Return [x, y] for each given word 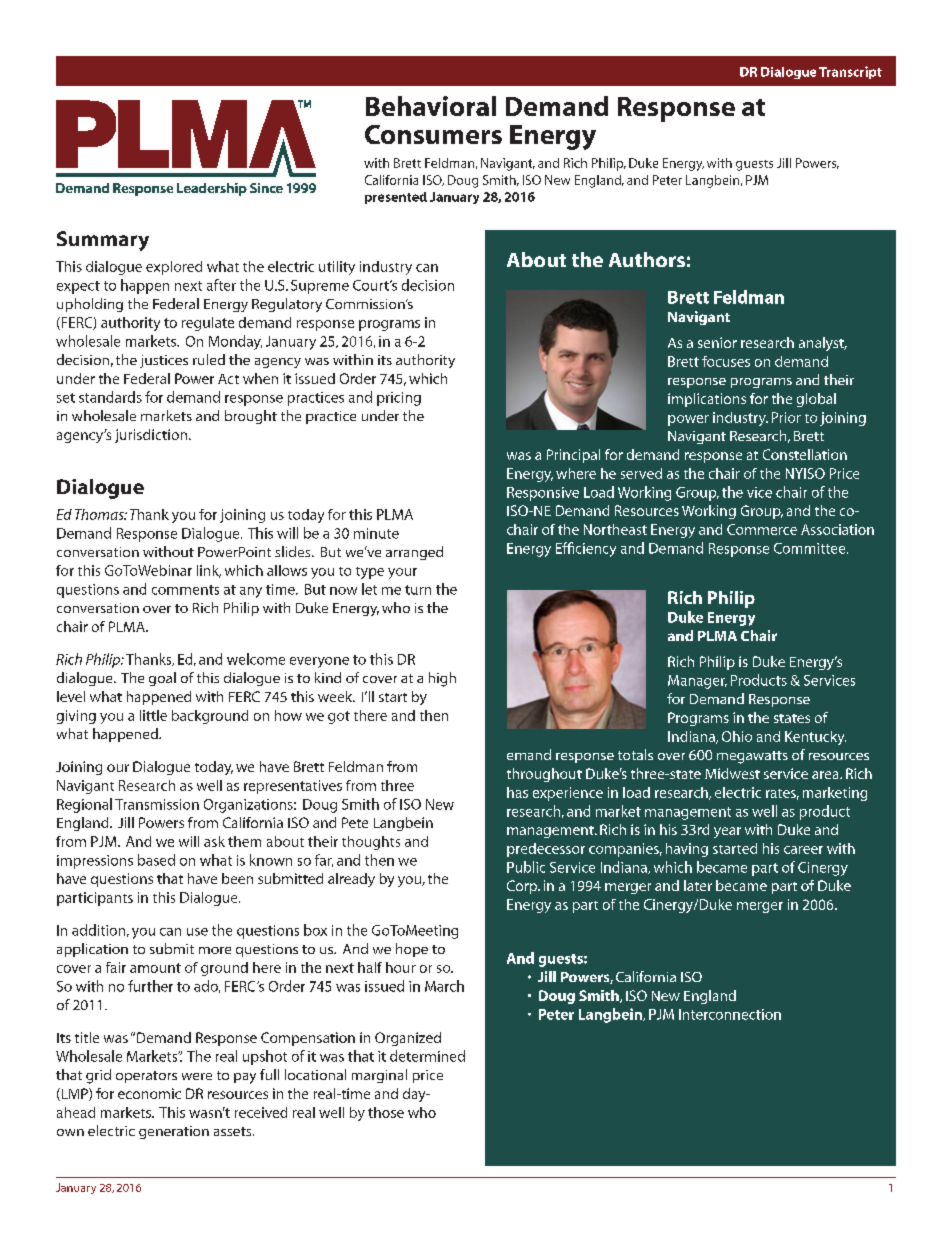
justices [164, 361]
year [727, 832]
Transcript [850, 72]
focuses [726, 361]
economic [149, 1093]
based [156, 860]
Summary [103, 241]
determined [427, 1056]
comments [185, 590]
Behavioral [431, 106]
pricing [399, 399]
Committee [811, 548]
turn [418, 590]
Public [526, 867]
